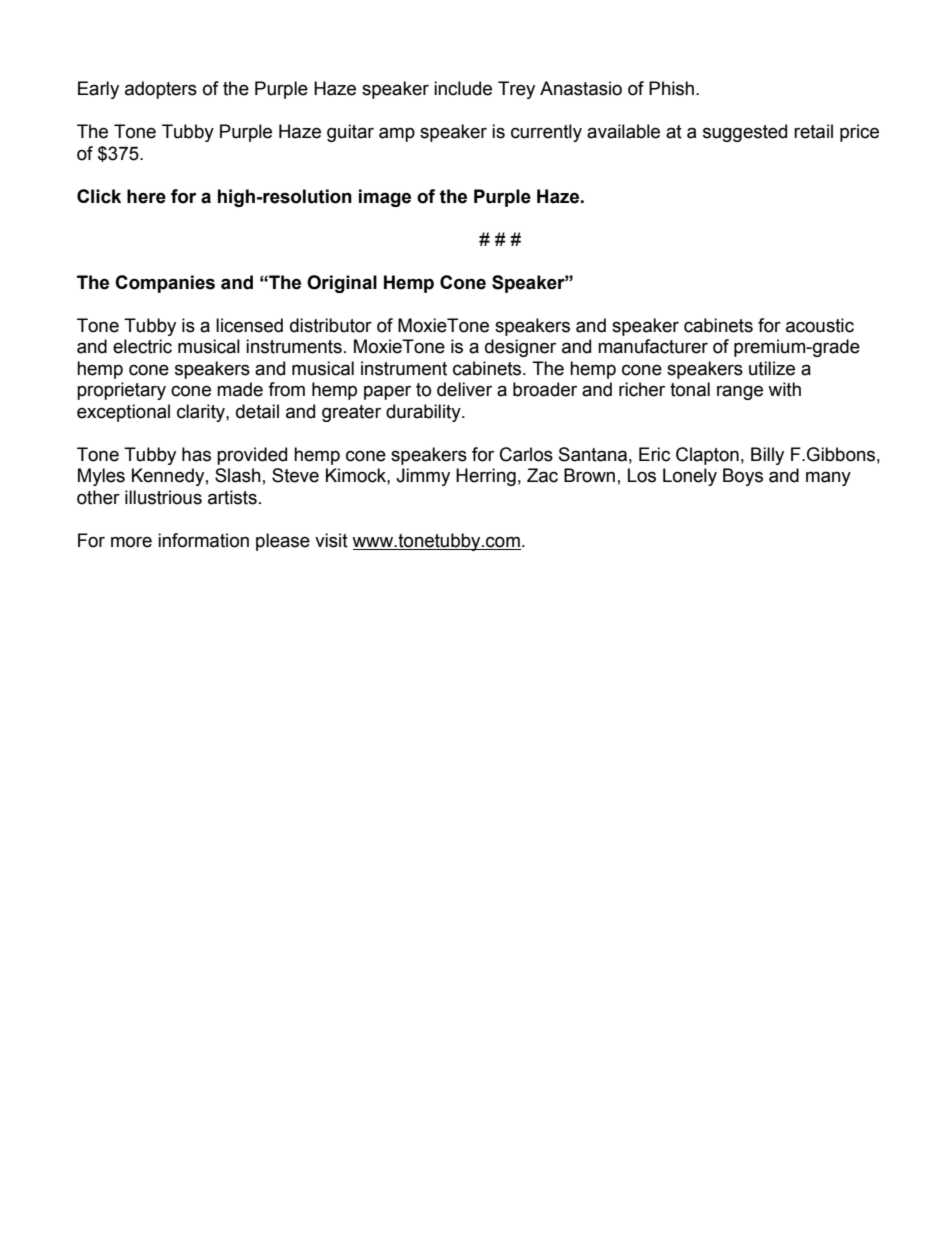 This image has width=952, height=1233. I want to click on information, so click(203, 540).
